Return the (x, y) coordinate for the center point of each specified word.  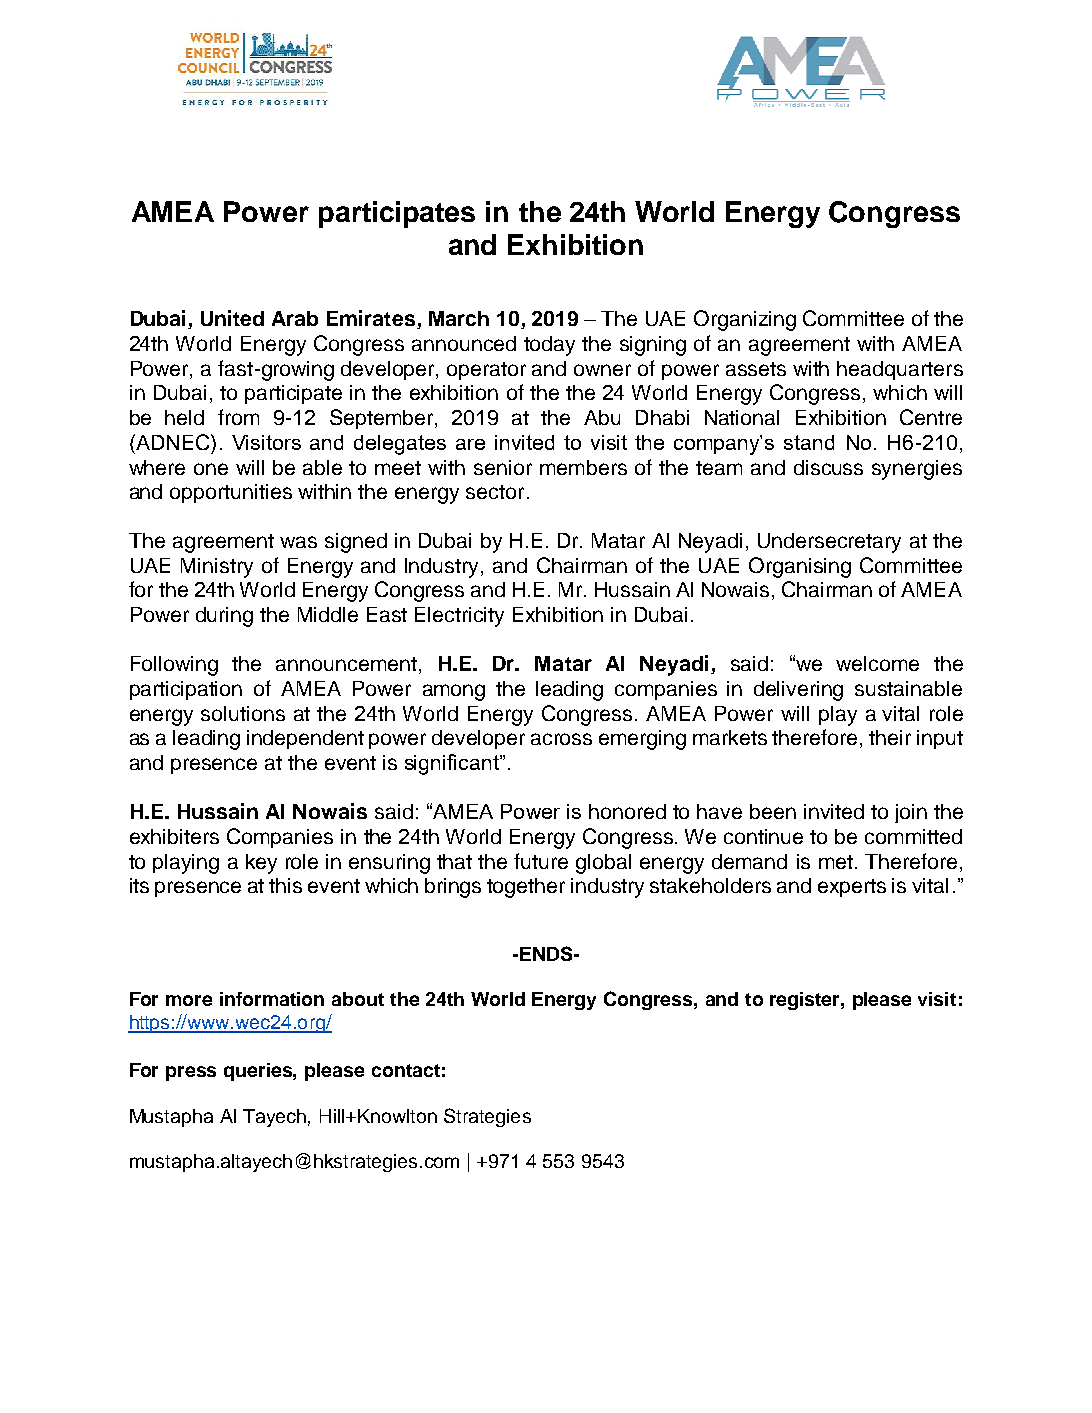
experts (852, 888)
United (232, 318)
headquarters (900, 370)
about (358, 999)
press (191, 1073)
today (549, 346)
